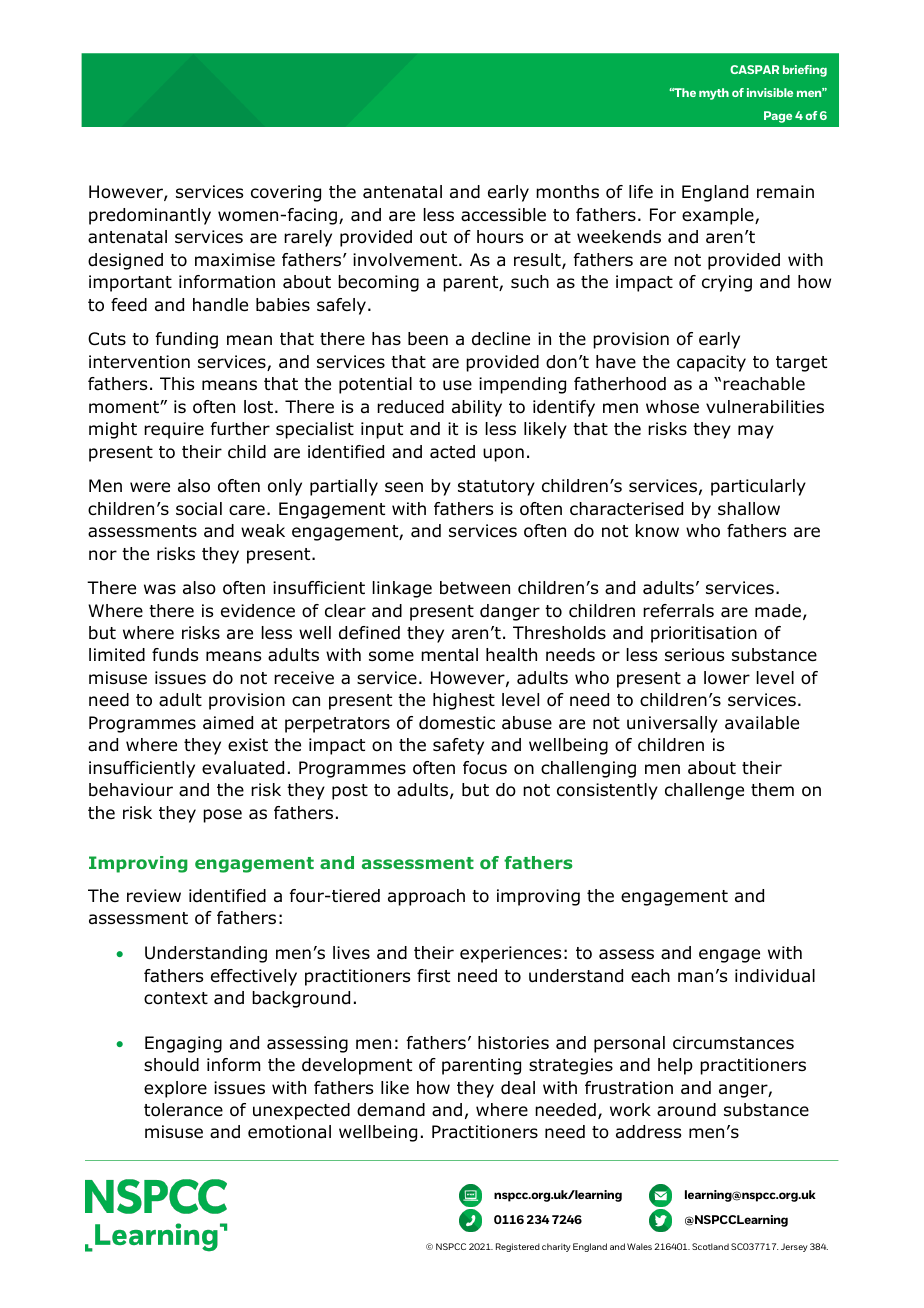  What do you see at coordinates (477, 408) in the screenshot?
I see `ability` at bounding box center [477, 408].
